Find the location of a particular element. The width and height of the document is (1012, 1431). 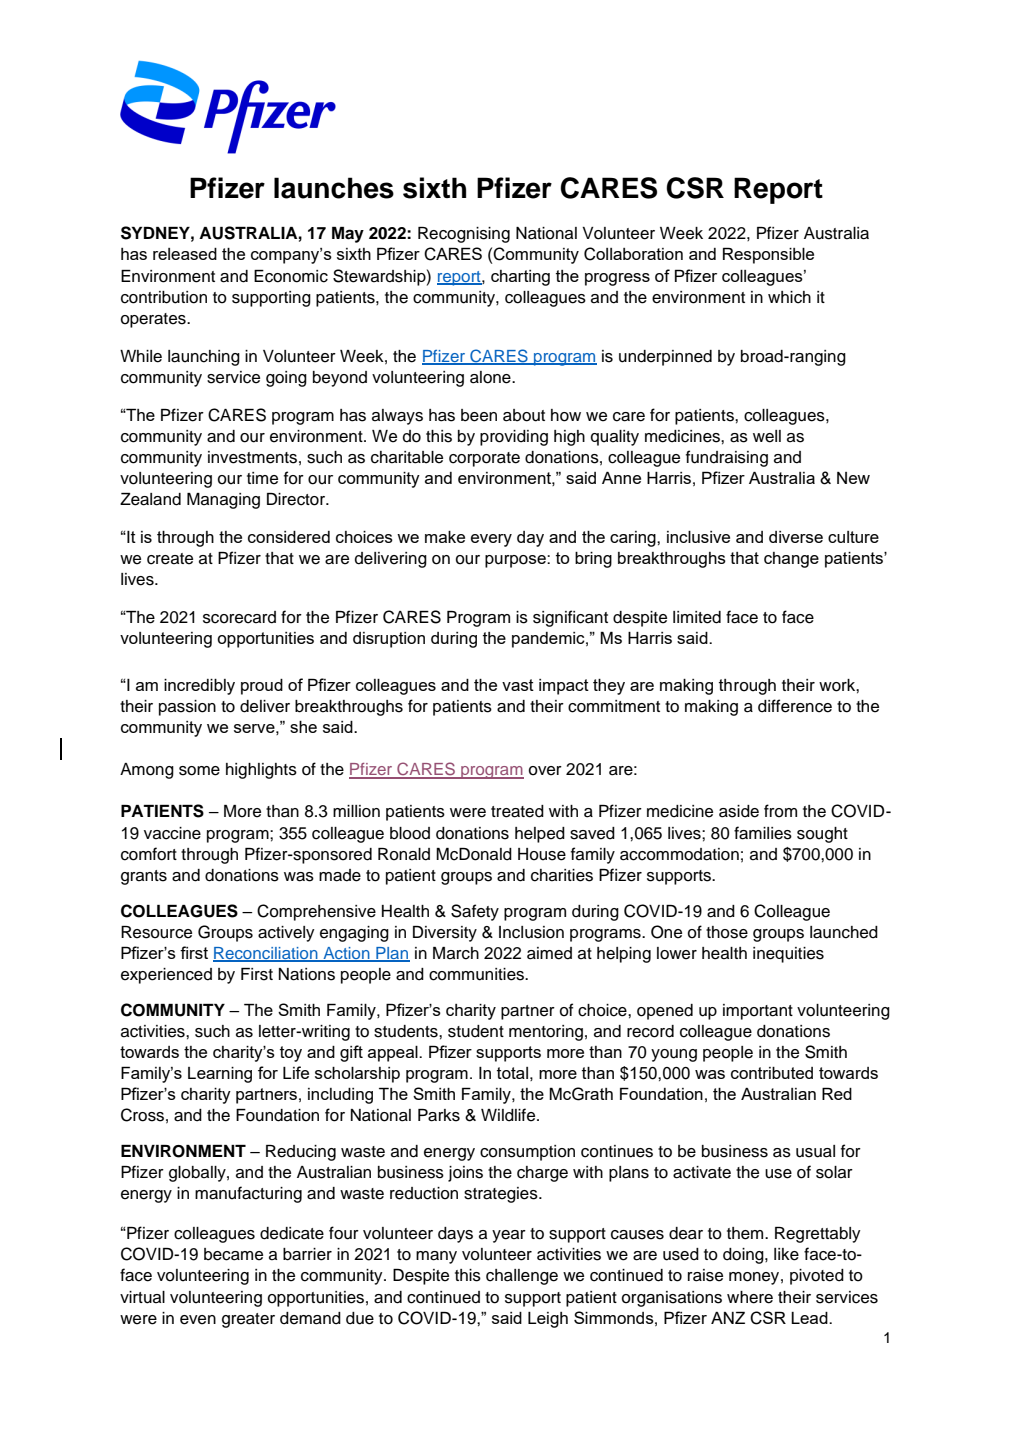

purpose is located at coordinates (516, 561).
